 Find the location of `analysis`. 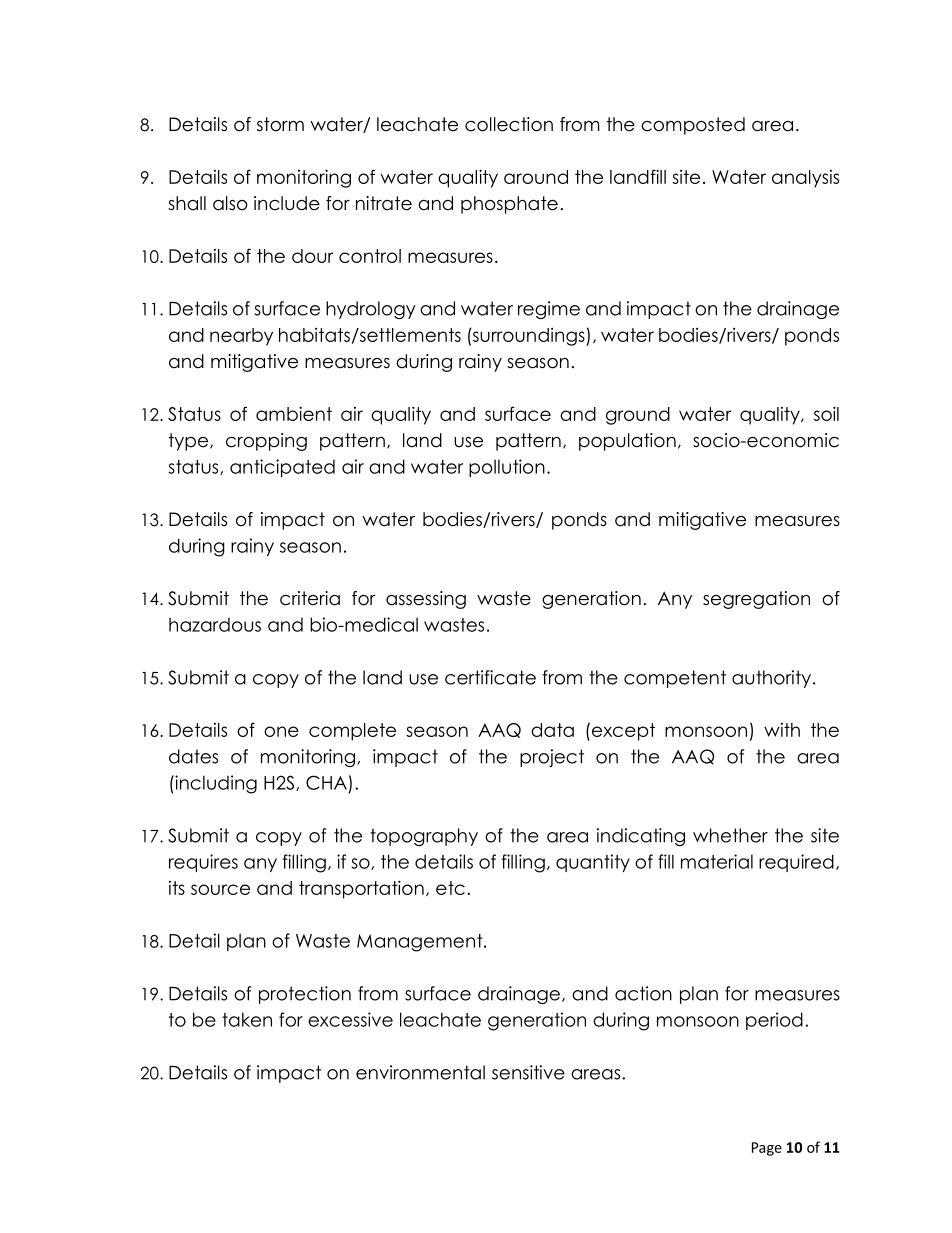

analysis is located at coordinates (805, 179).
